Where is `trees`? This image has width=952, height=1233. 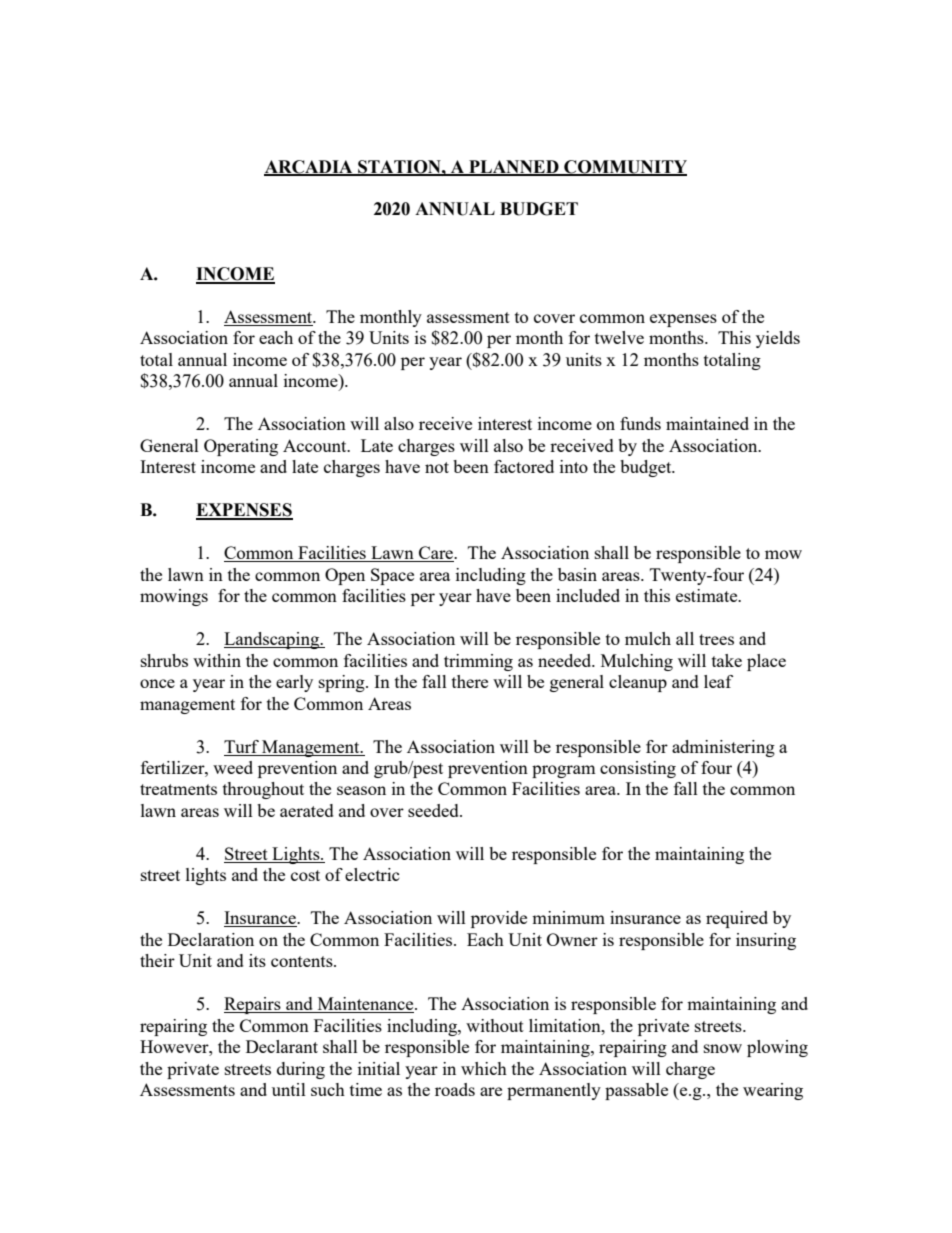 trees is located at coordinates (716, 639).
